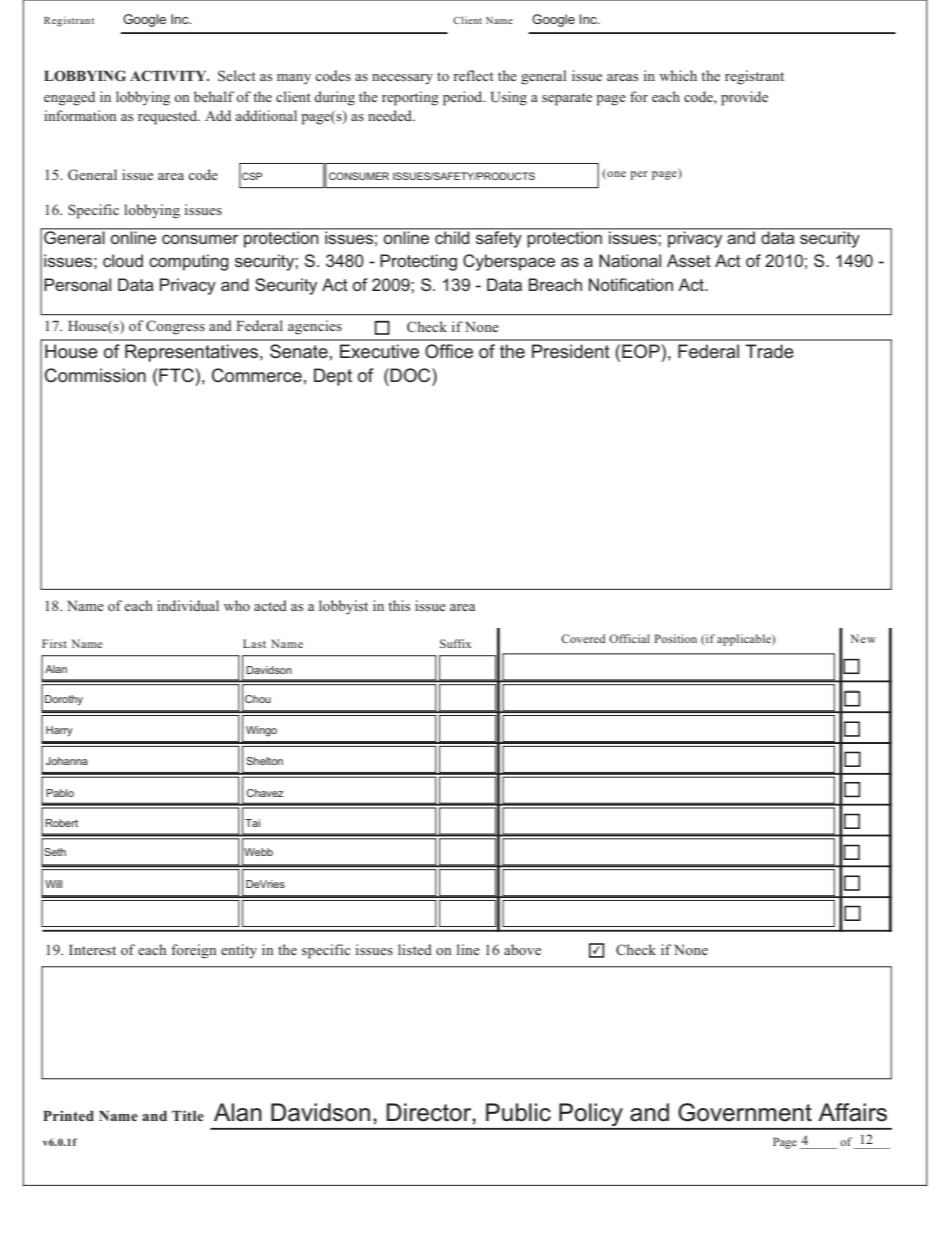 The image size is (952, 1233). Describe the element at coordinates (745, 640) in the screenshot. I see `applicable` at that location.
